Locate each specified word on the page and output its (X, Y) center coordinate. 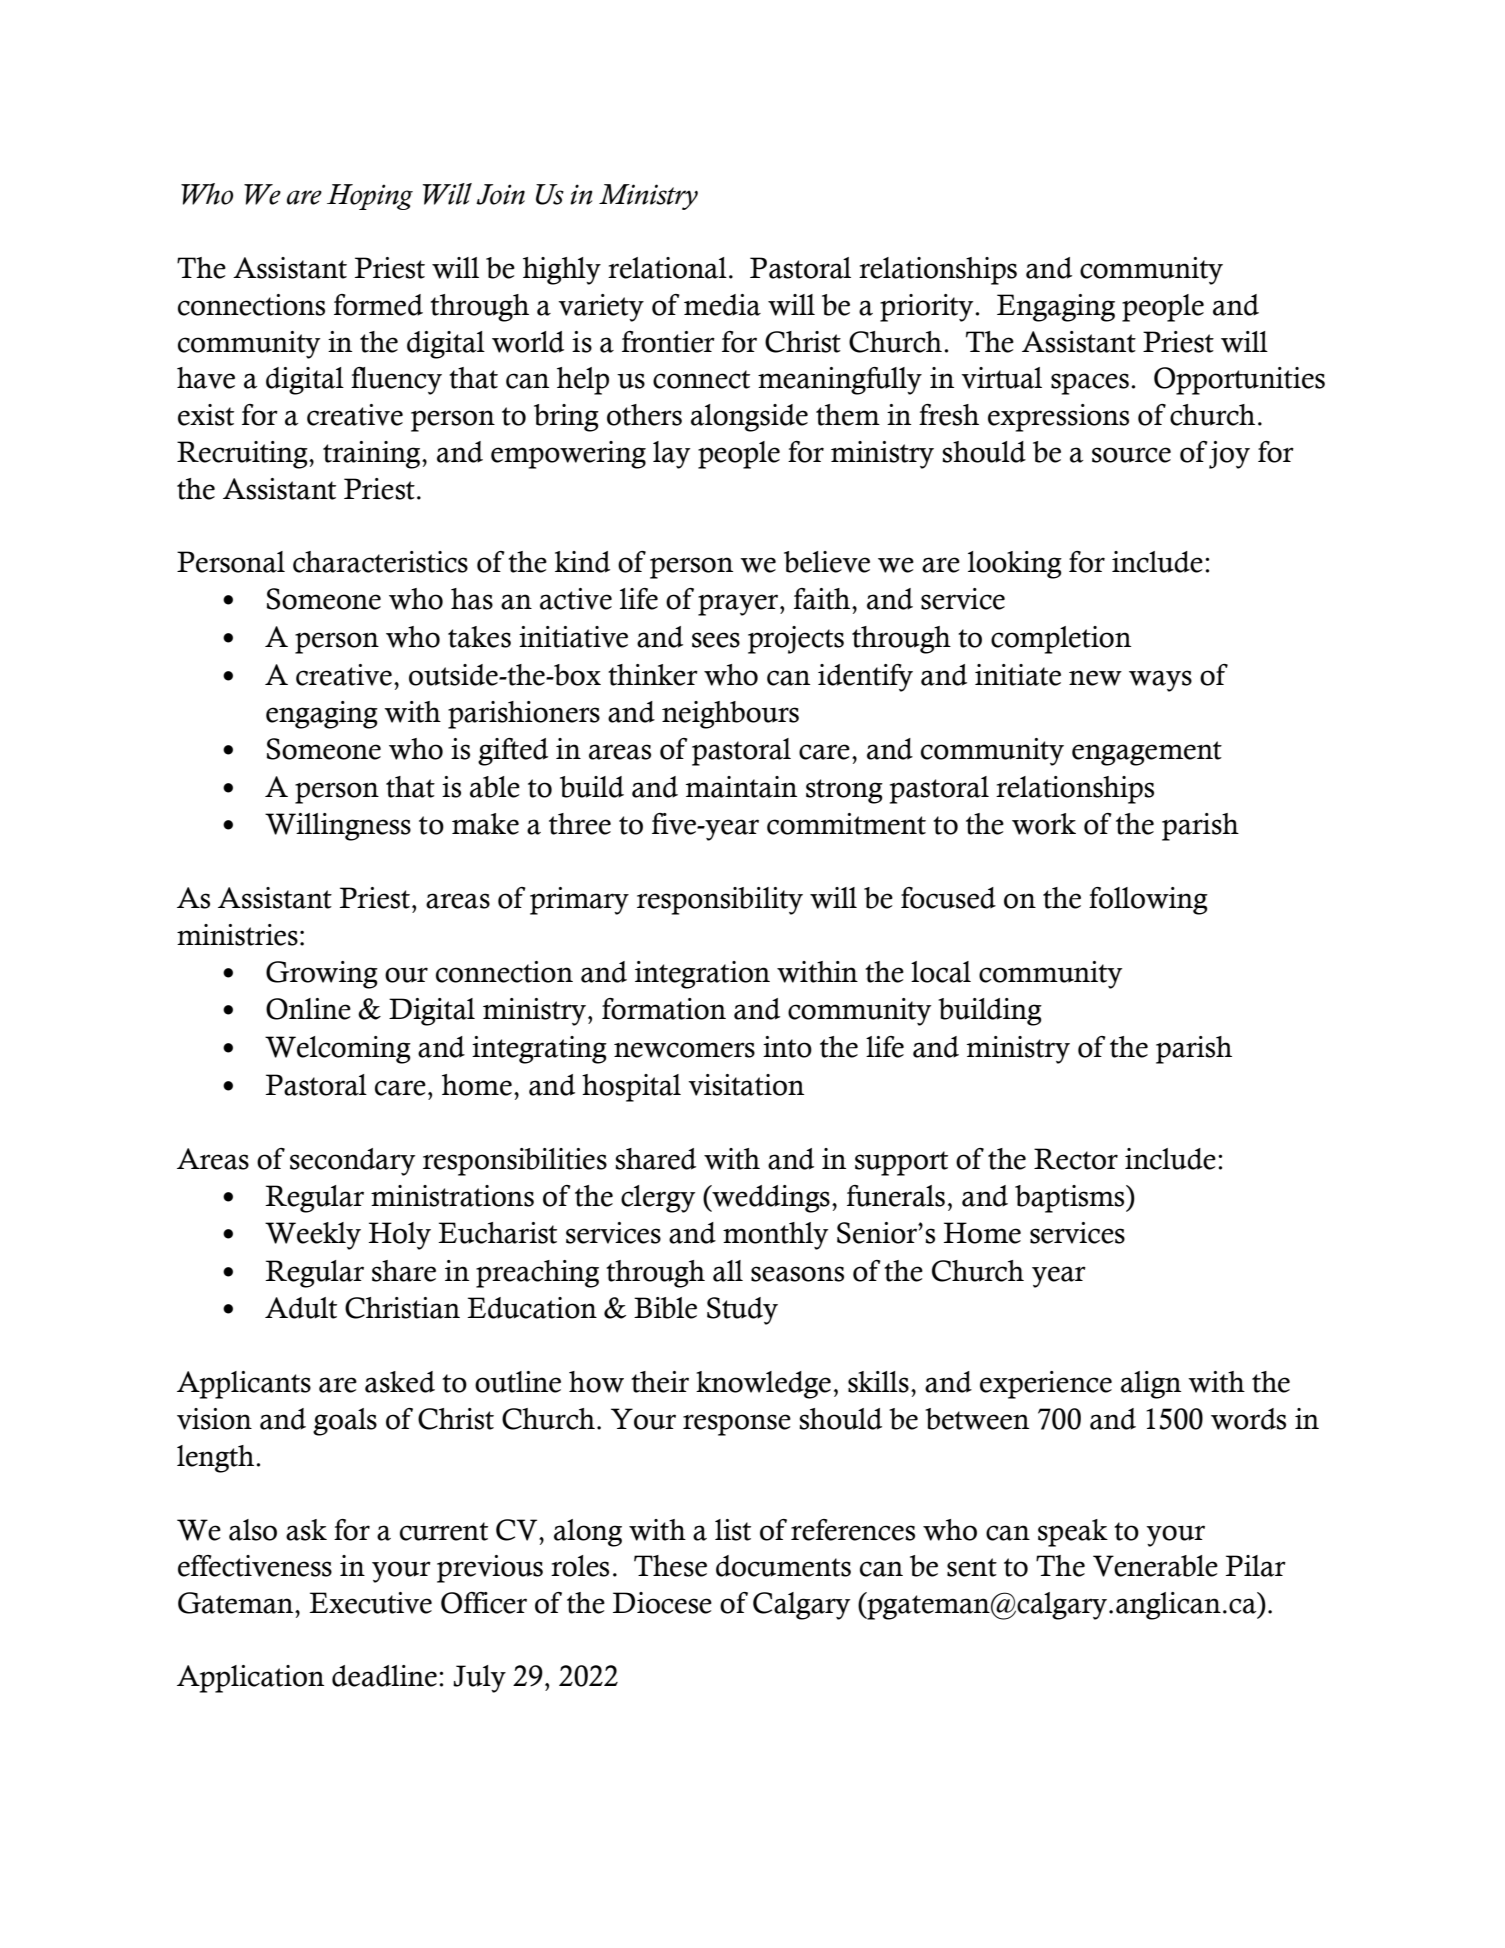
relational (667, 268)
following (1148, 901)
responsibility (720, 901)
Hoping (370, 197)
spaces (1090, 384)
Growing (322, 975)
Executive (370, 1603)
